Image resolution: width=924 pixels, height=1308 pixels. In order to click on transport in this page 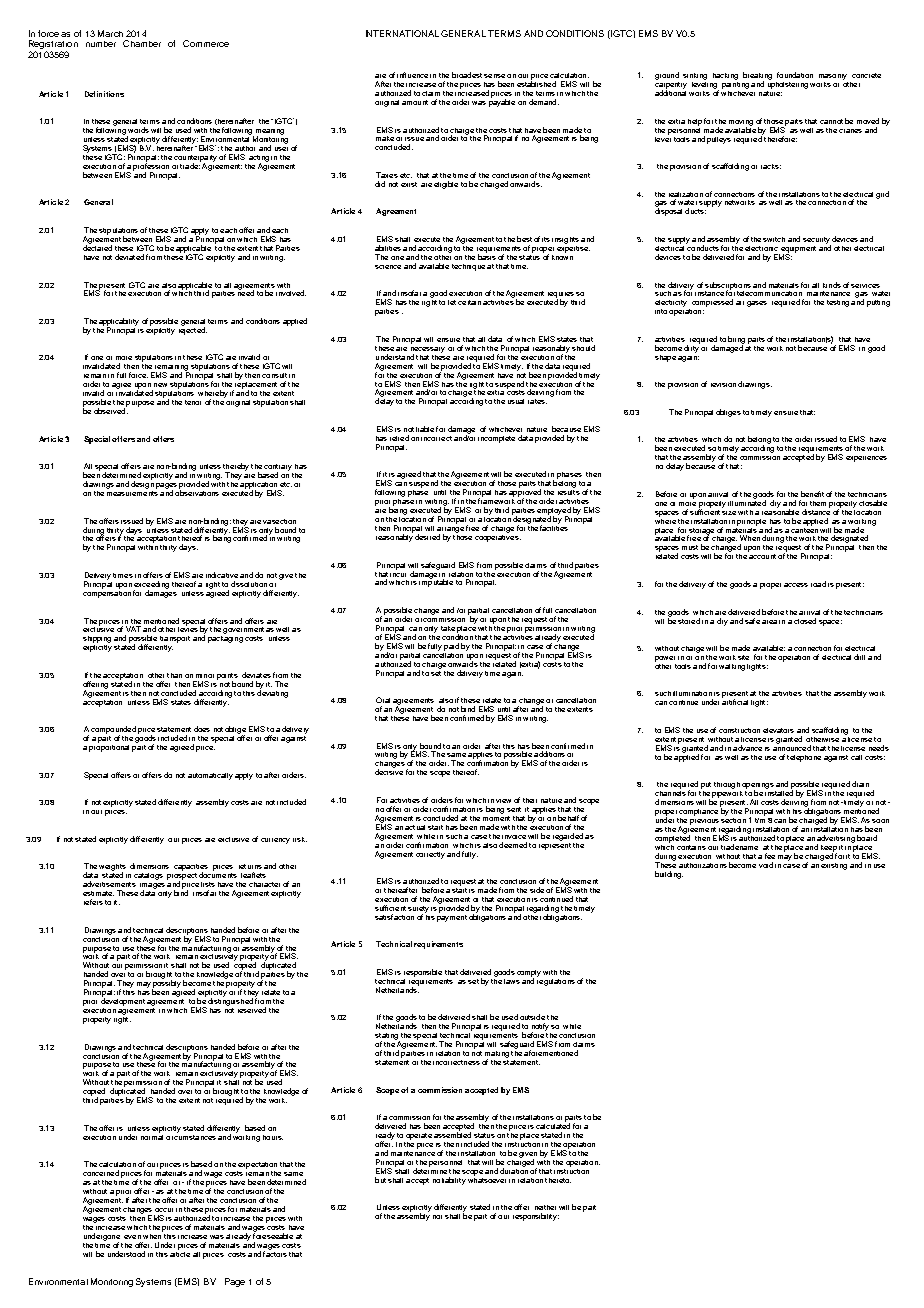, I will do `click(175, 639)`.
